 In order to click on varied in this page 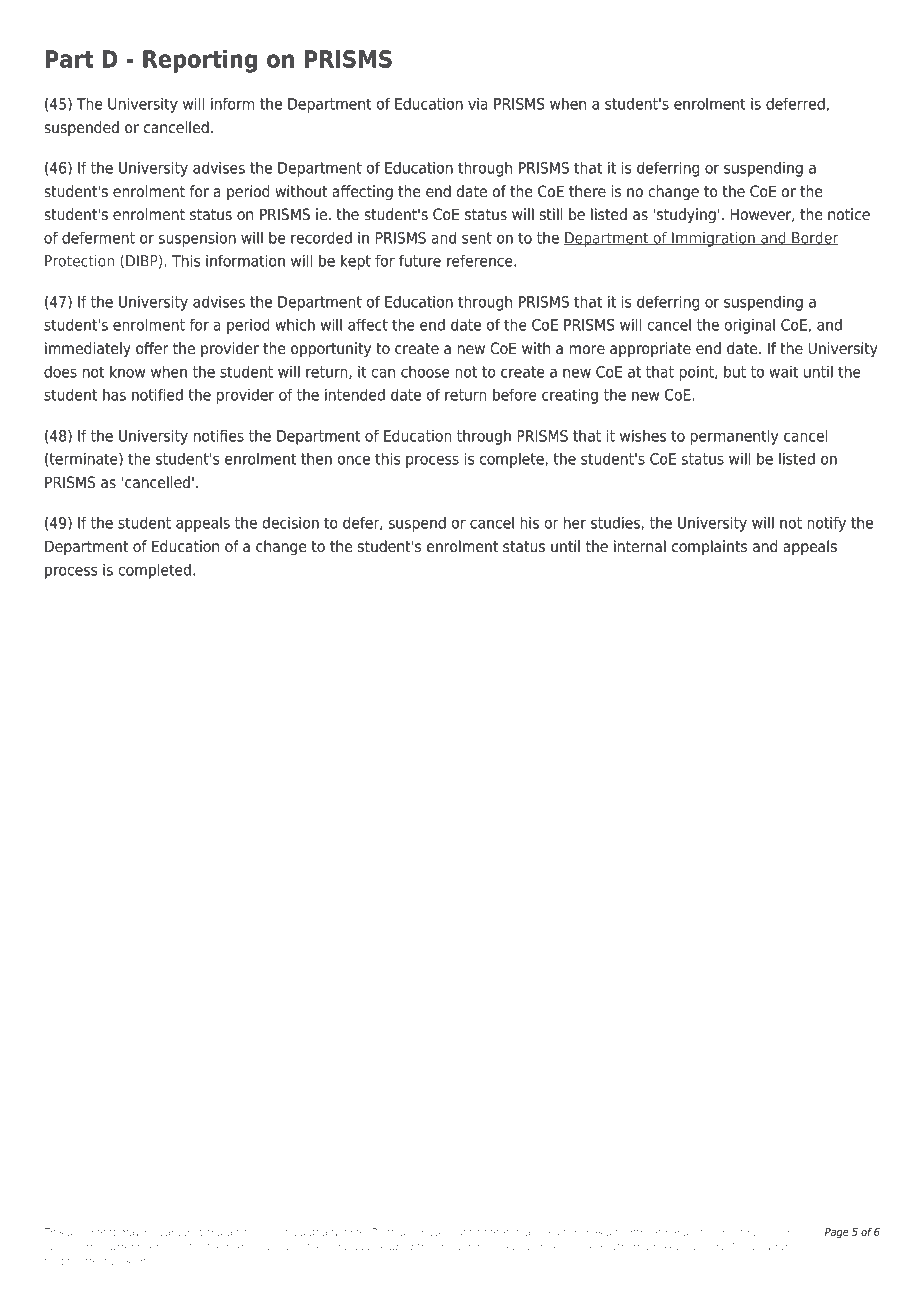, I will do `click(176, 1232)`.
